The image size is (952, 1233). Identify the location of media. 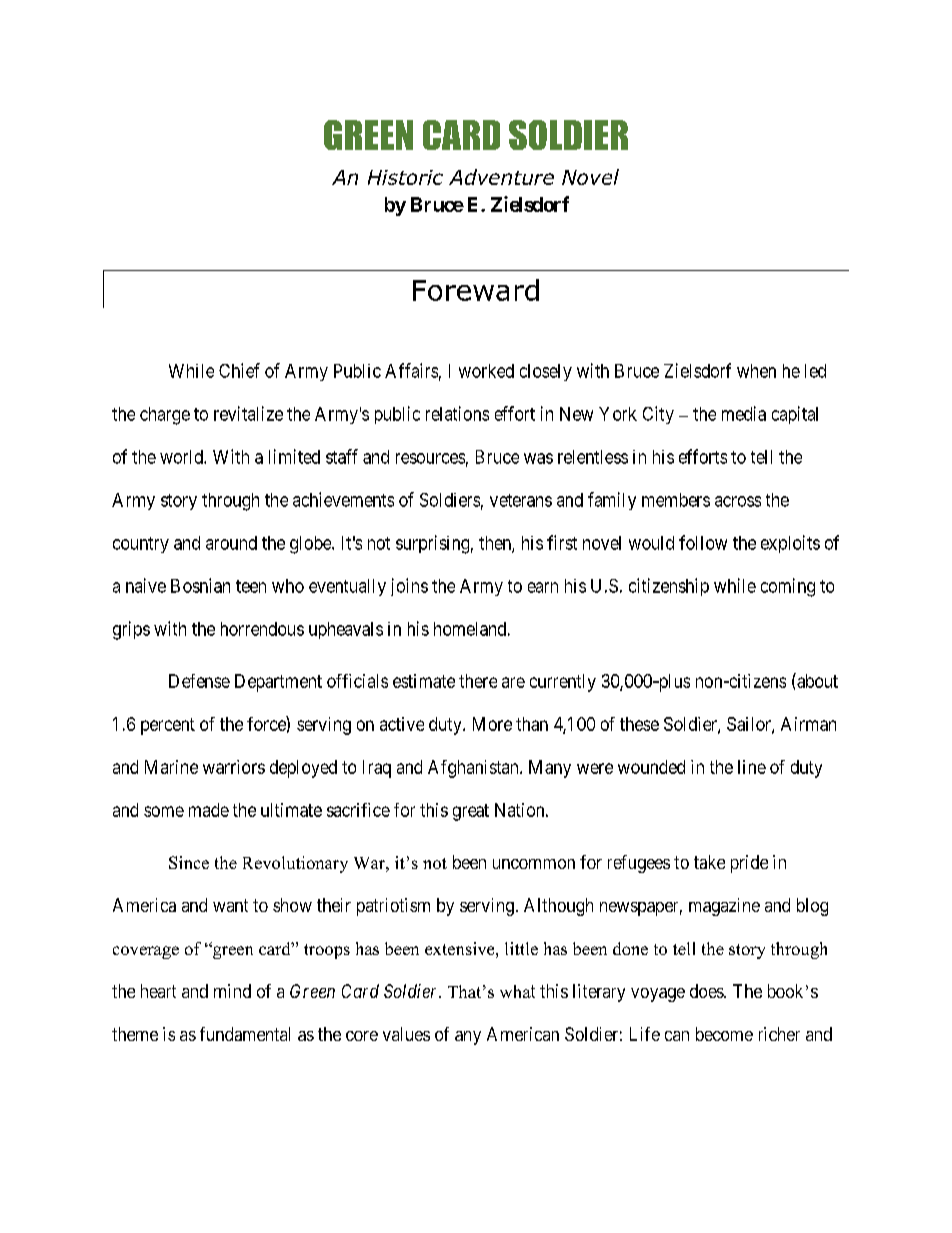
(744, 413).
